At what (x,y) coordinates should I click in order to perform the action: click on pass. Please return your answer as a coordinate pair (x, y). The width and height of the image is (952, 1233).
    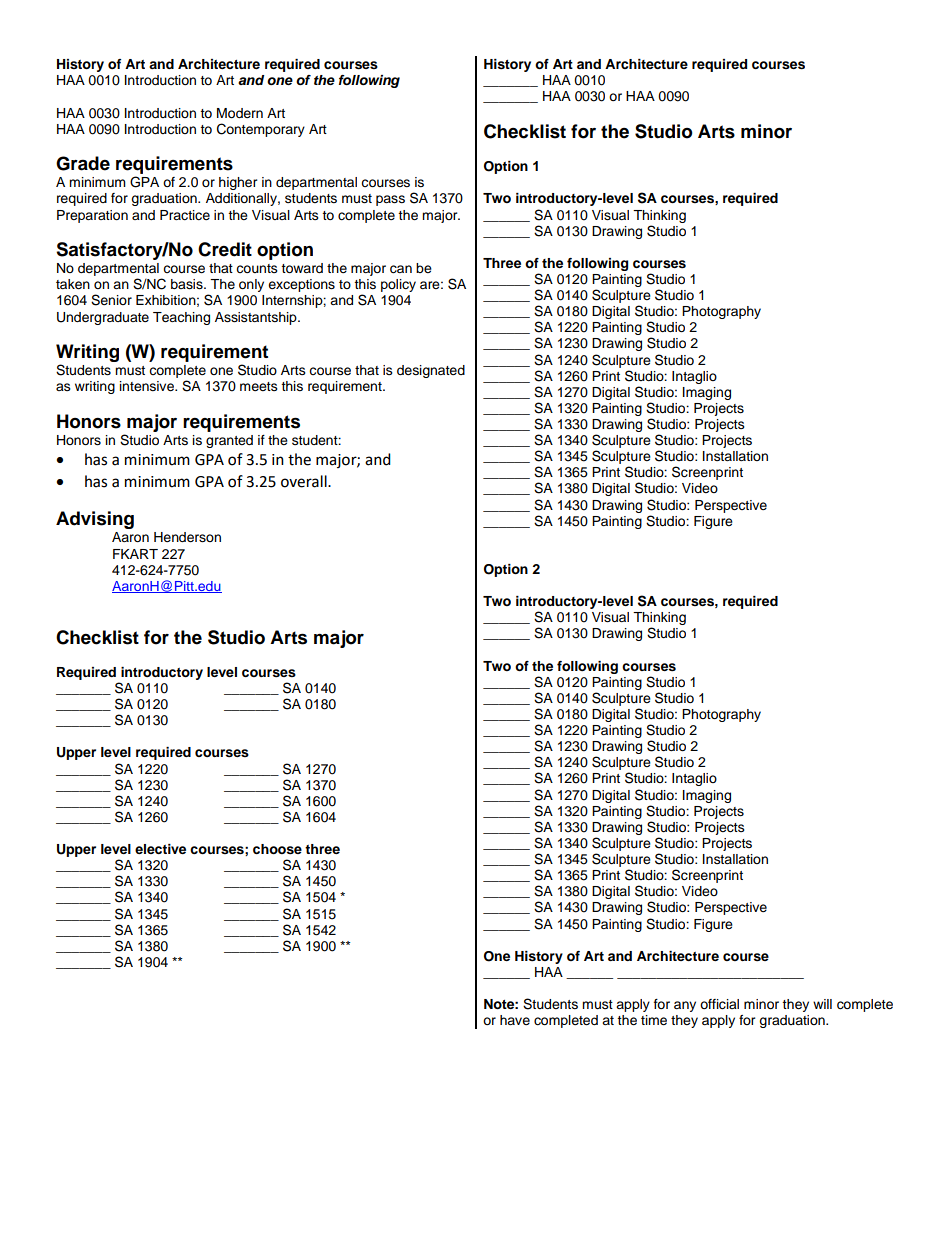
    Looking at the image, I should click on (390, 200).
